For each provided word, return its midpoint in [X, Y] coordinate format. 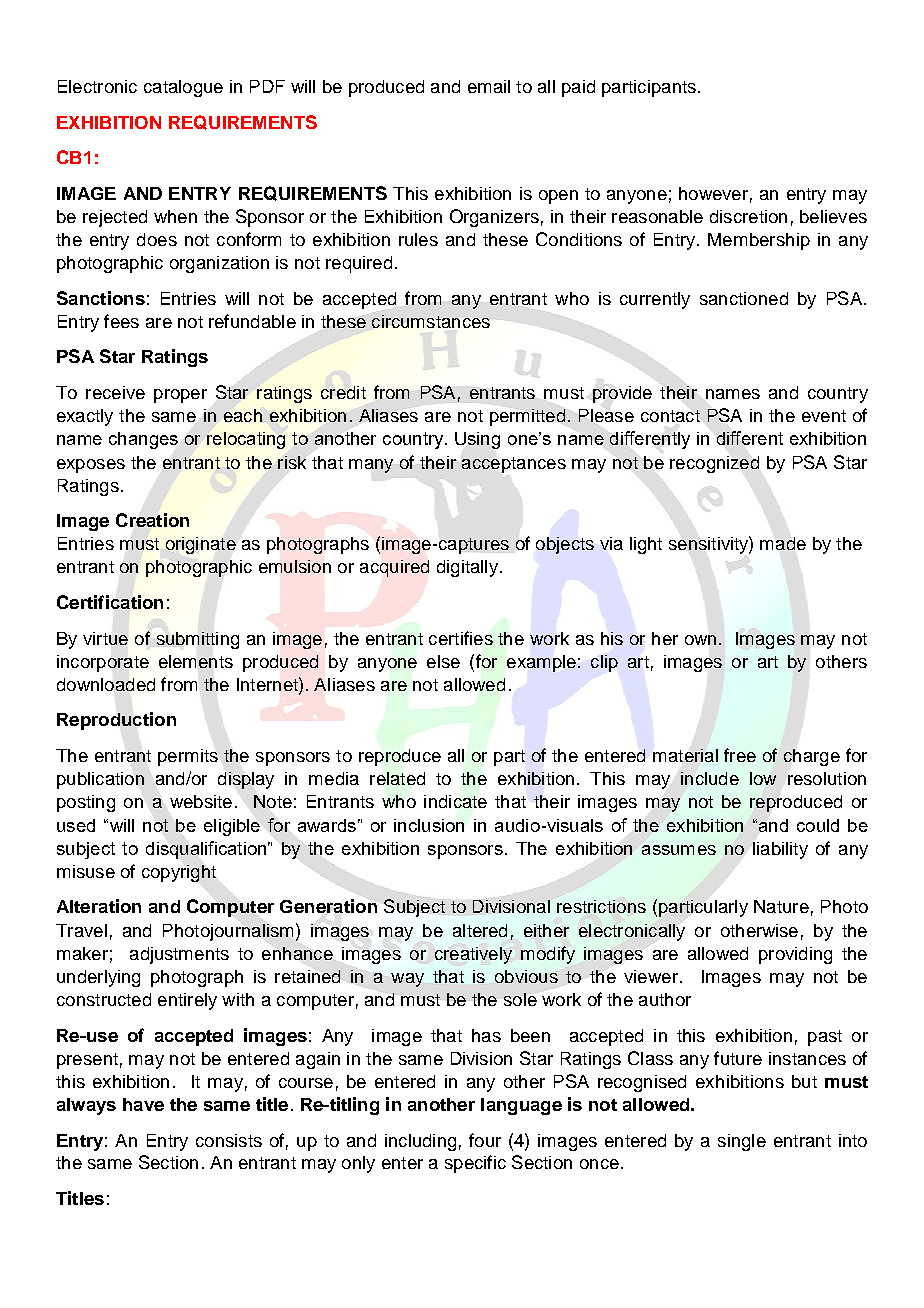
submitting [198, 640]
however [713, 193]
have [143, 1104]
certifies [461, 638]
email [489, 86]
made [783, 543]
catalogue [183, 88]
